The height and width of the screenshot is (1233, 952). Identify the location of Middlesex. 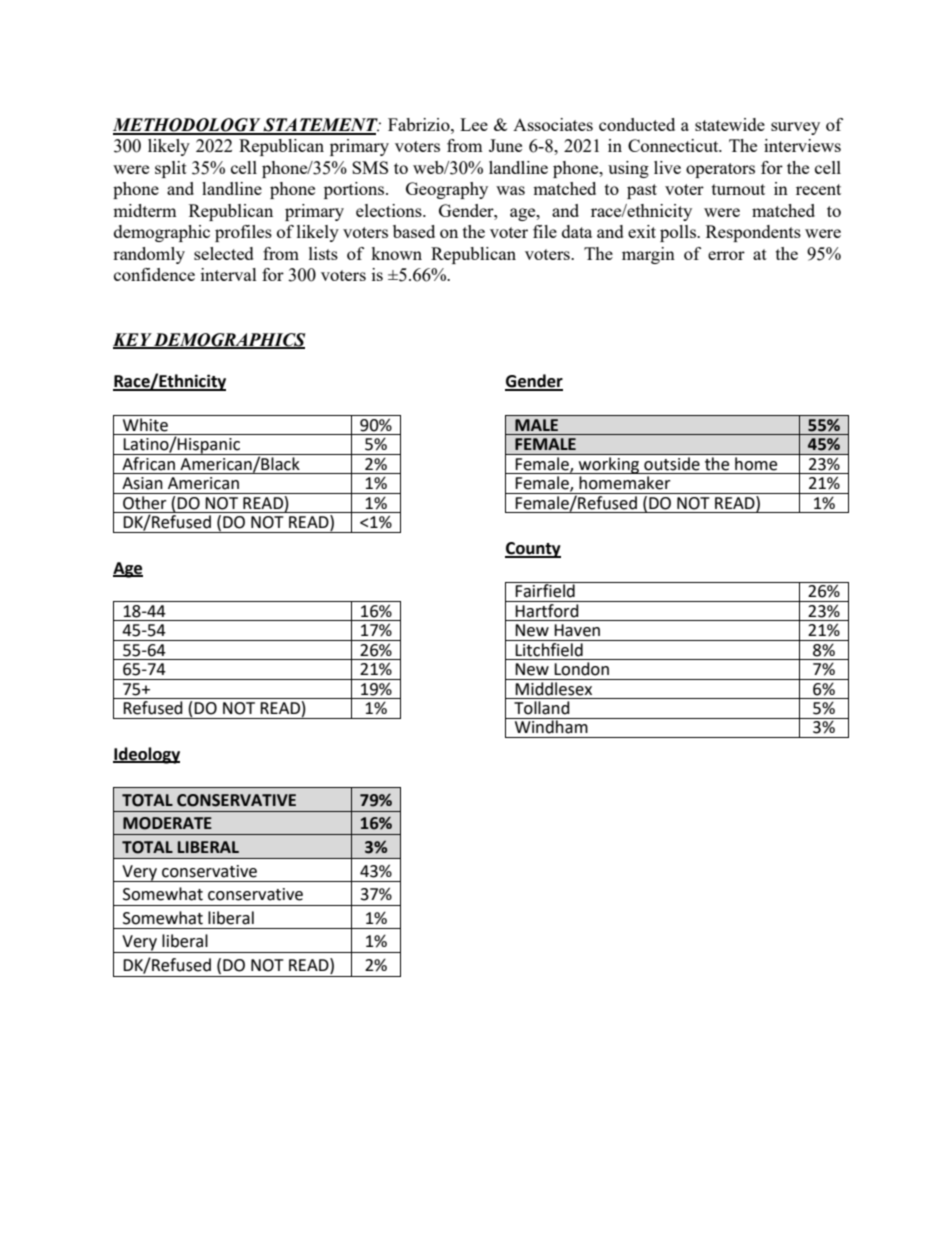
(554, 687).
